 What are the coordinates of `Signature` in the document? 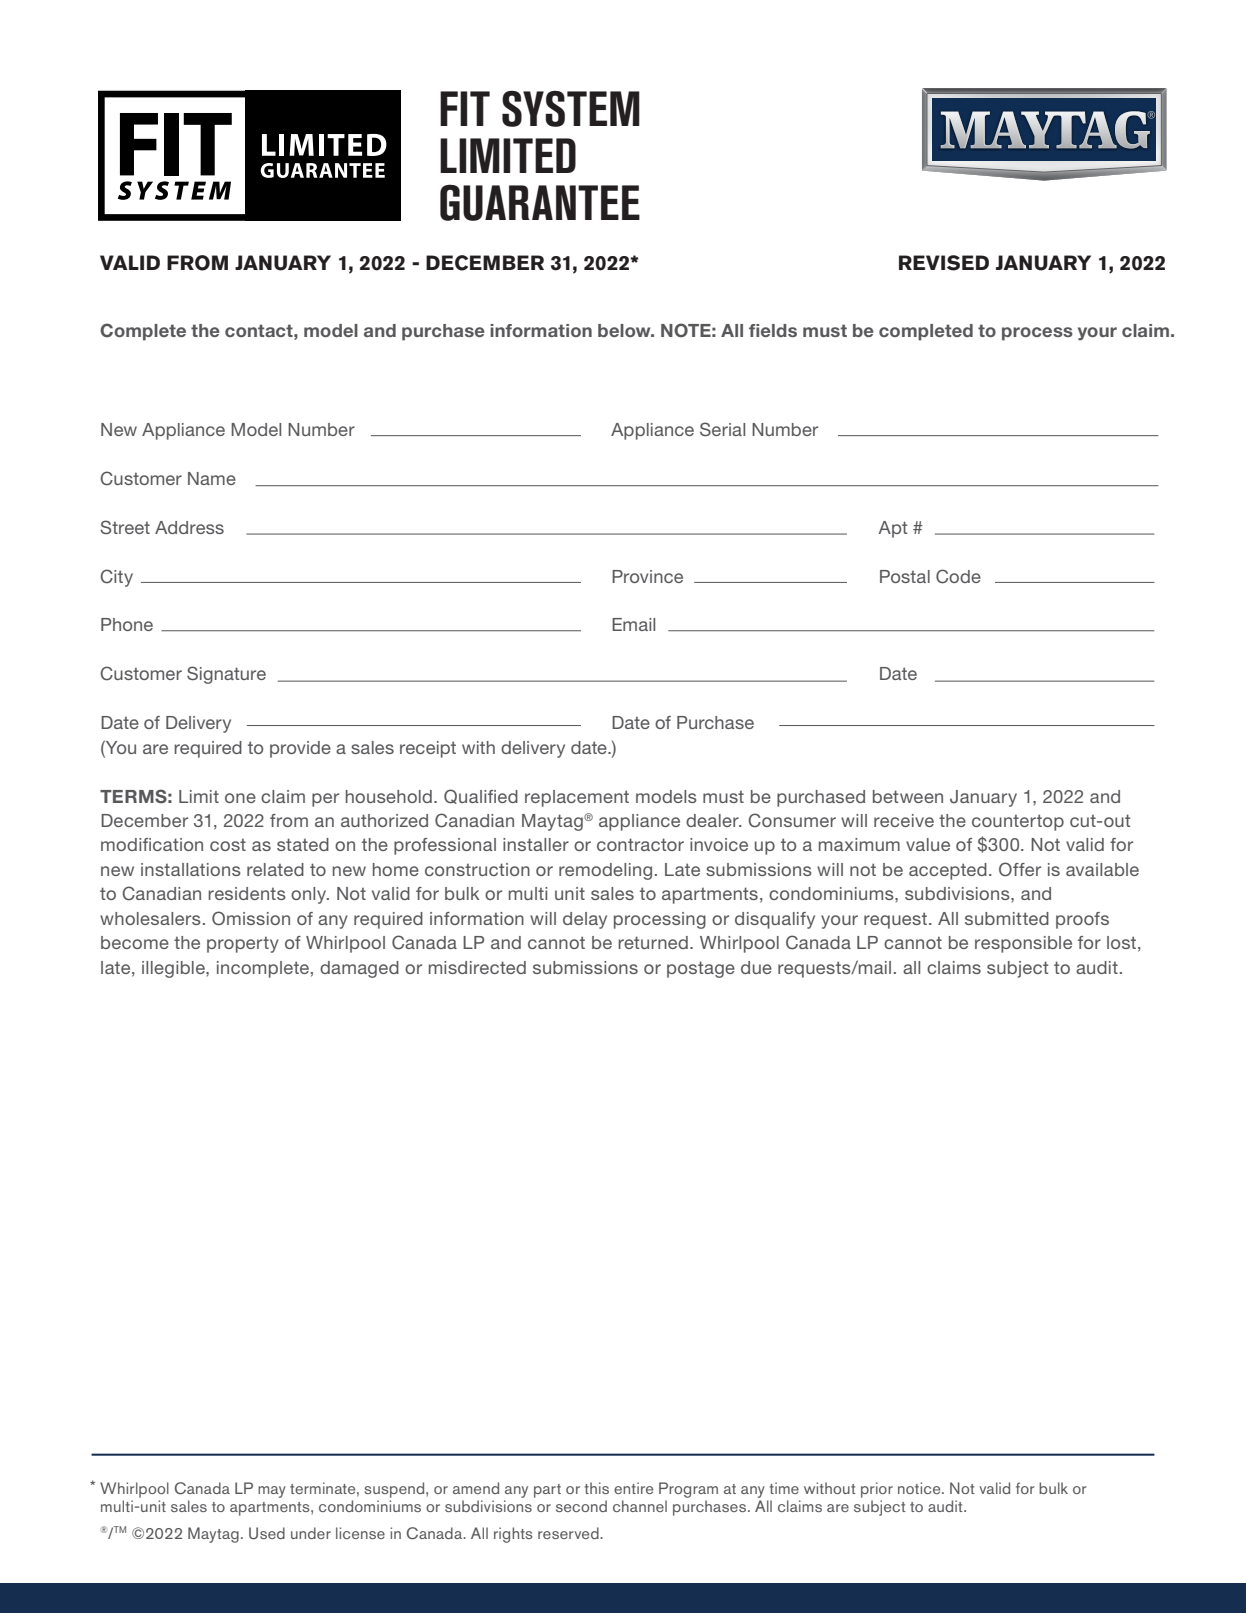 It's located at (226, 675).
